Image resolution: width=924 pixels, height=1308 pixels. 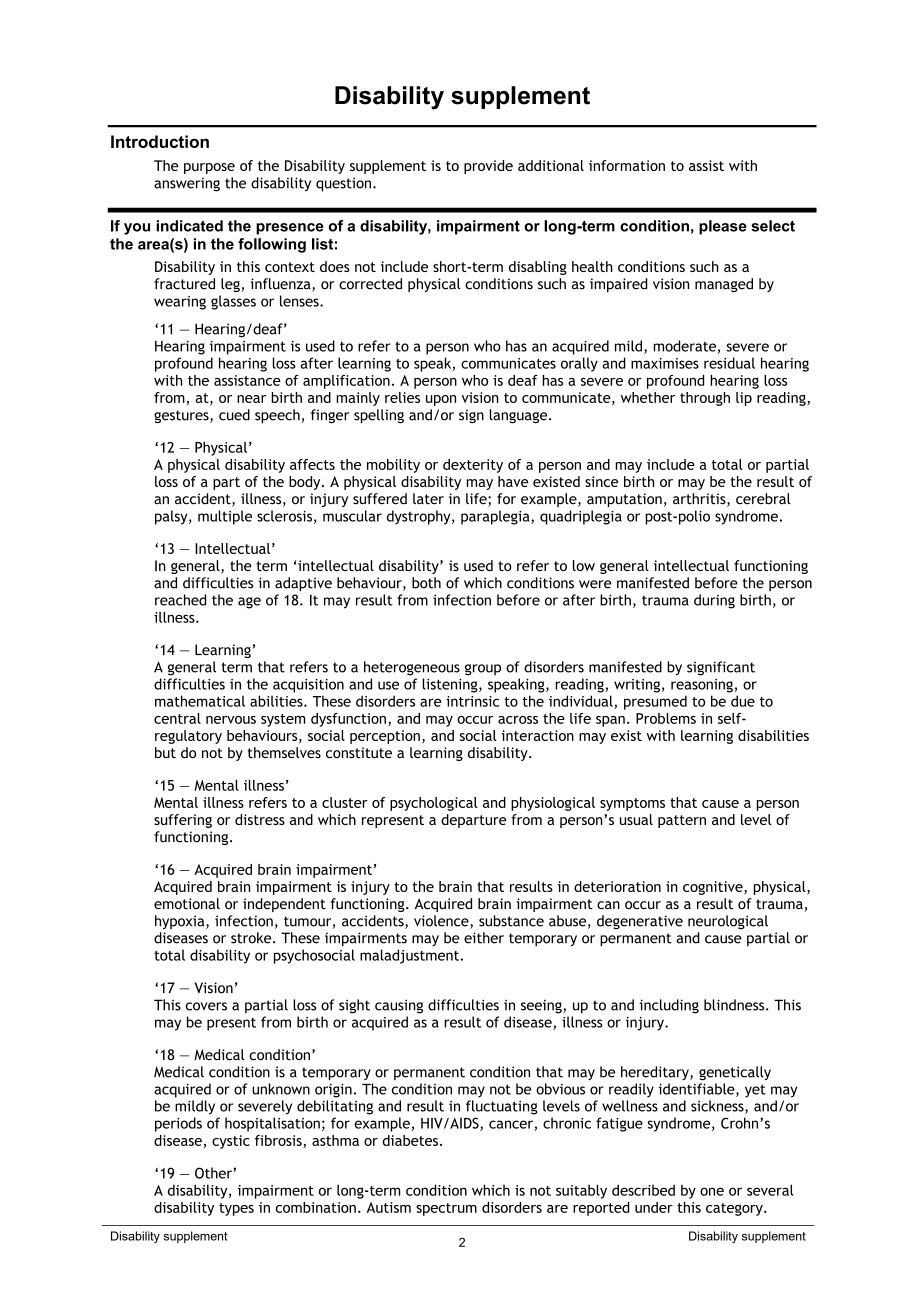 What do you see at coordinates (488, 167) in the screenshot?
I see `provide` at bounding box center [488, 167].
